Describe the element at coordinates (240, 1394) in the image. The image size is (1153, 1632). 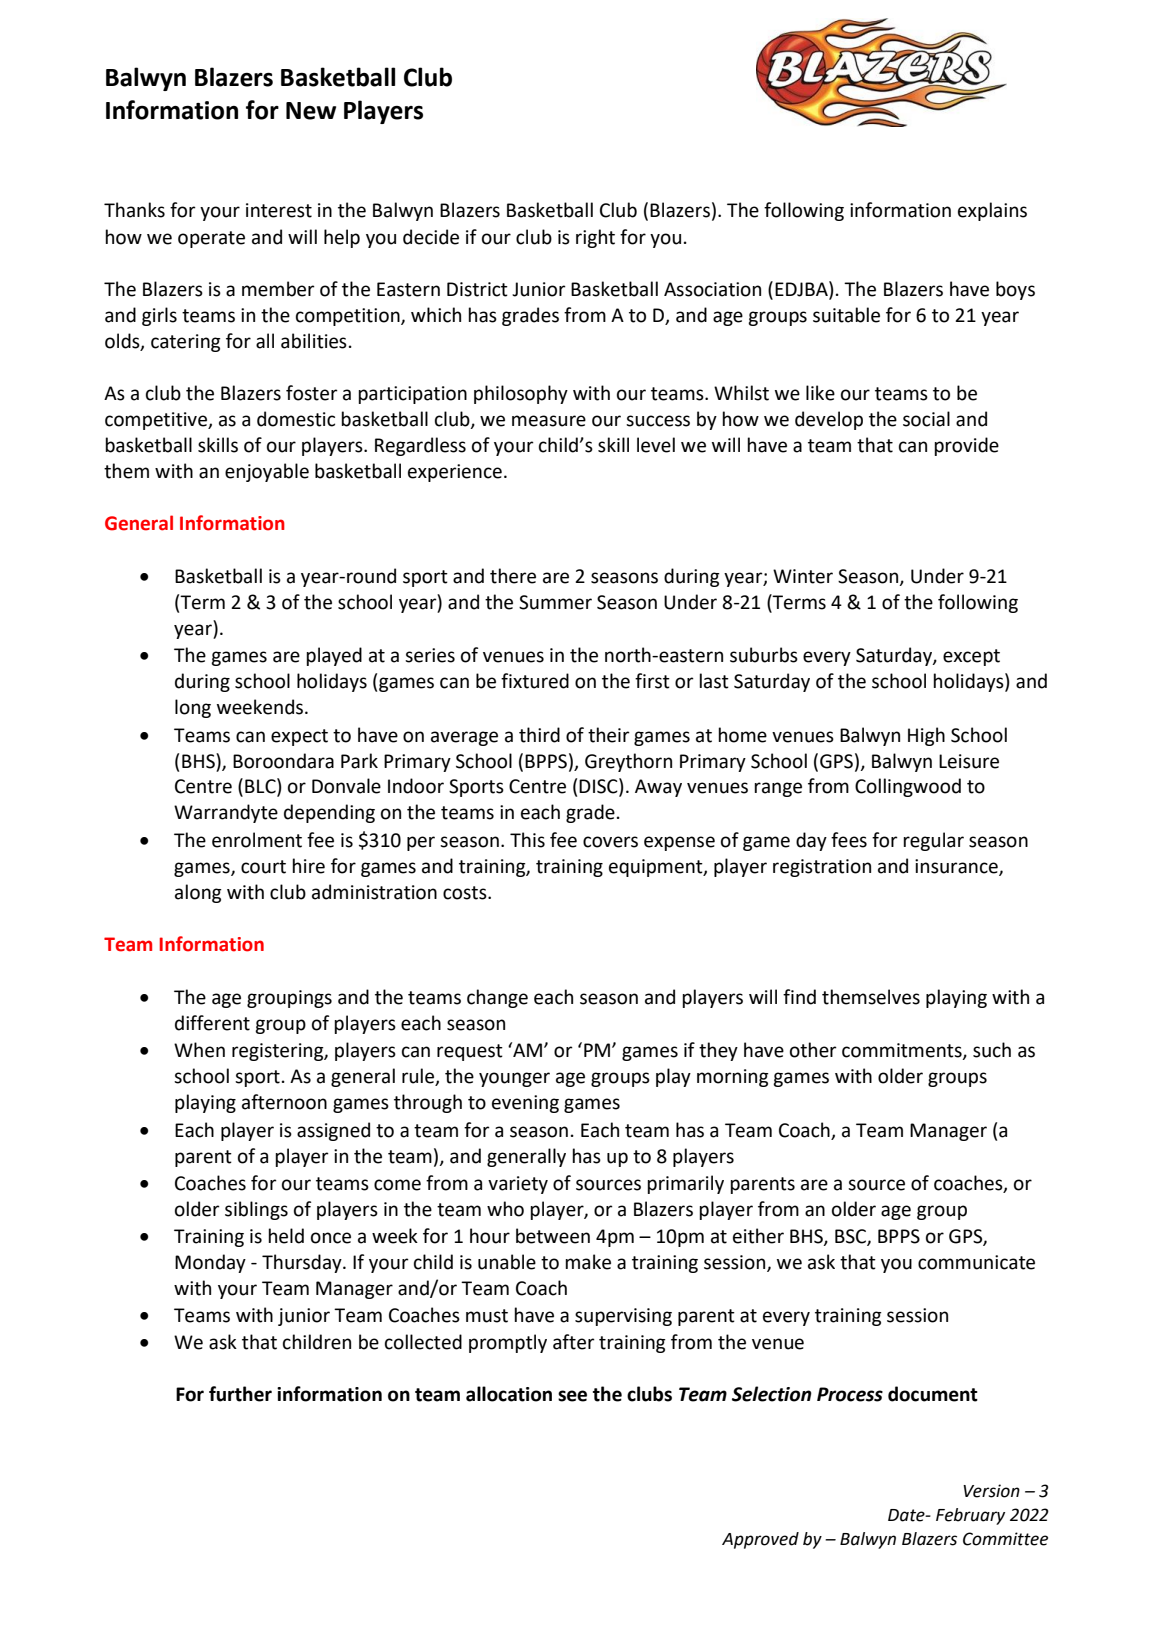
I see `further` at that location.
